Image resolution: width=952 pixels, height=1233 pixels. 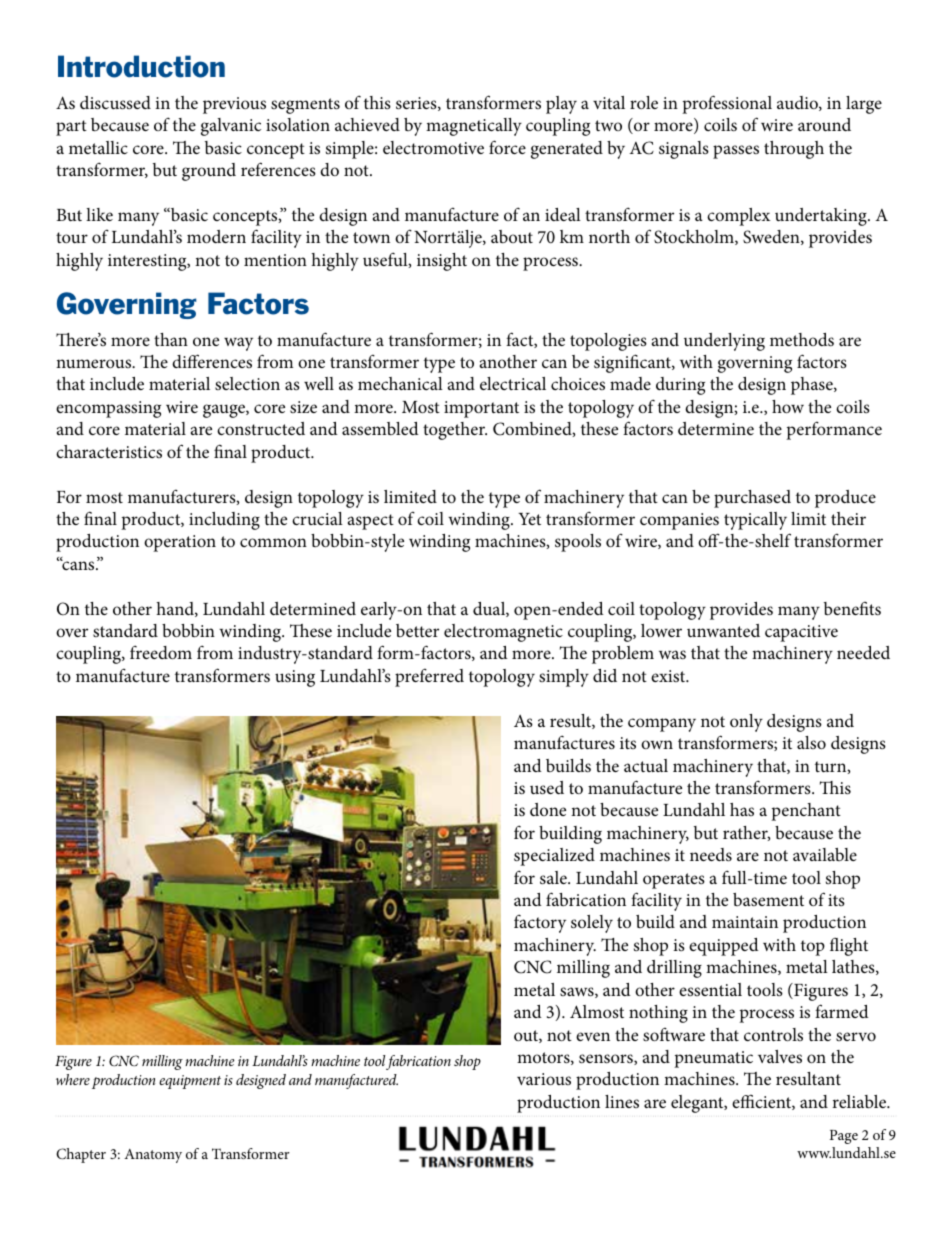 What do you see at coordinates (788, 406) in the screenshot?
I see `how` at bounding box center [788, 406].
